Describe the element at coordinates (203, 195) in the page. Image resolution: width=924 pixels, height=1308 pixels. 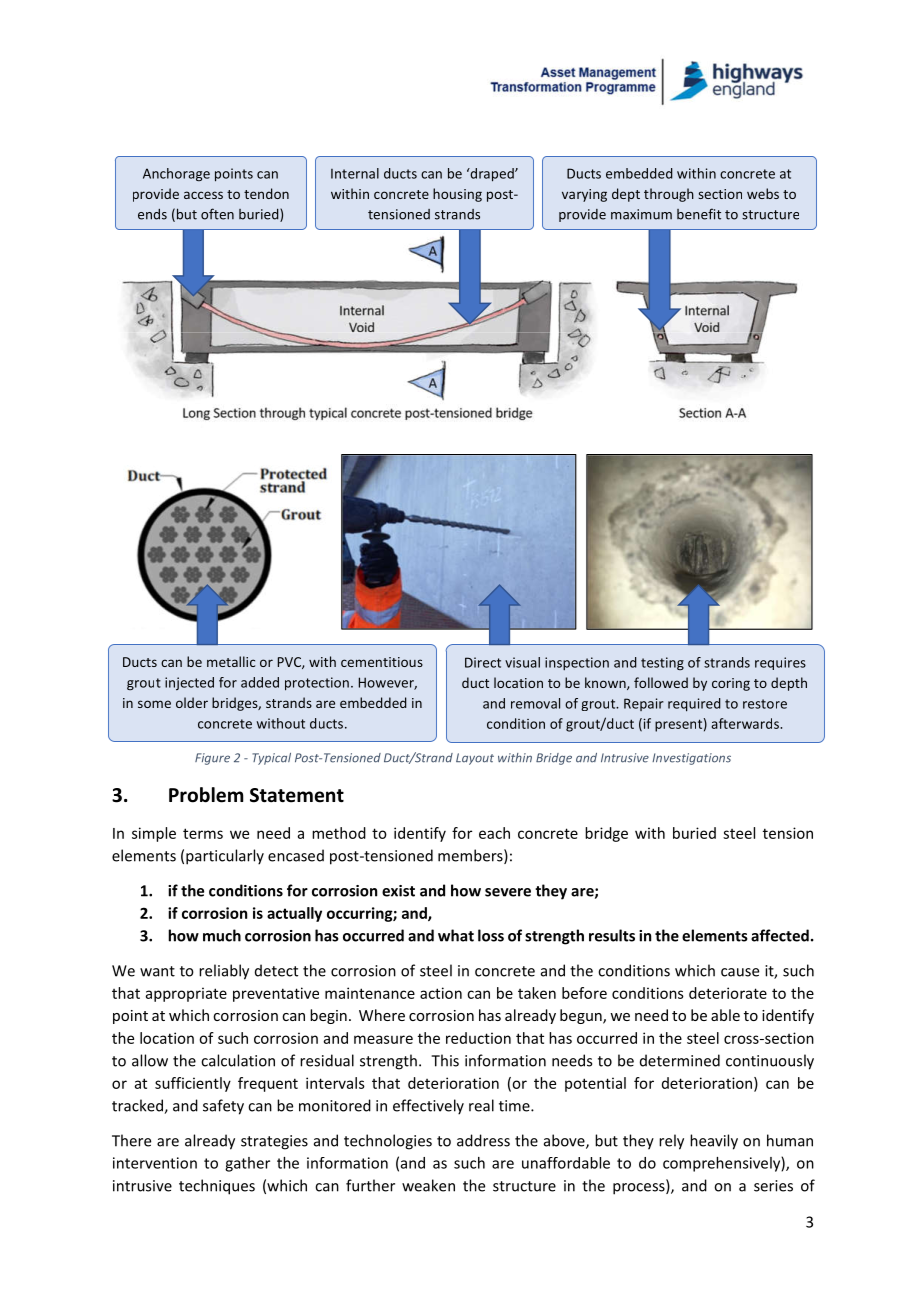
I see `access` at that location.
